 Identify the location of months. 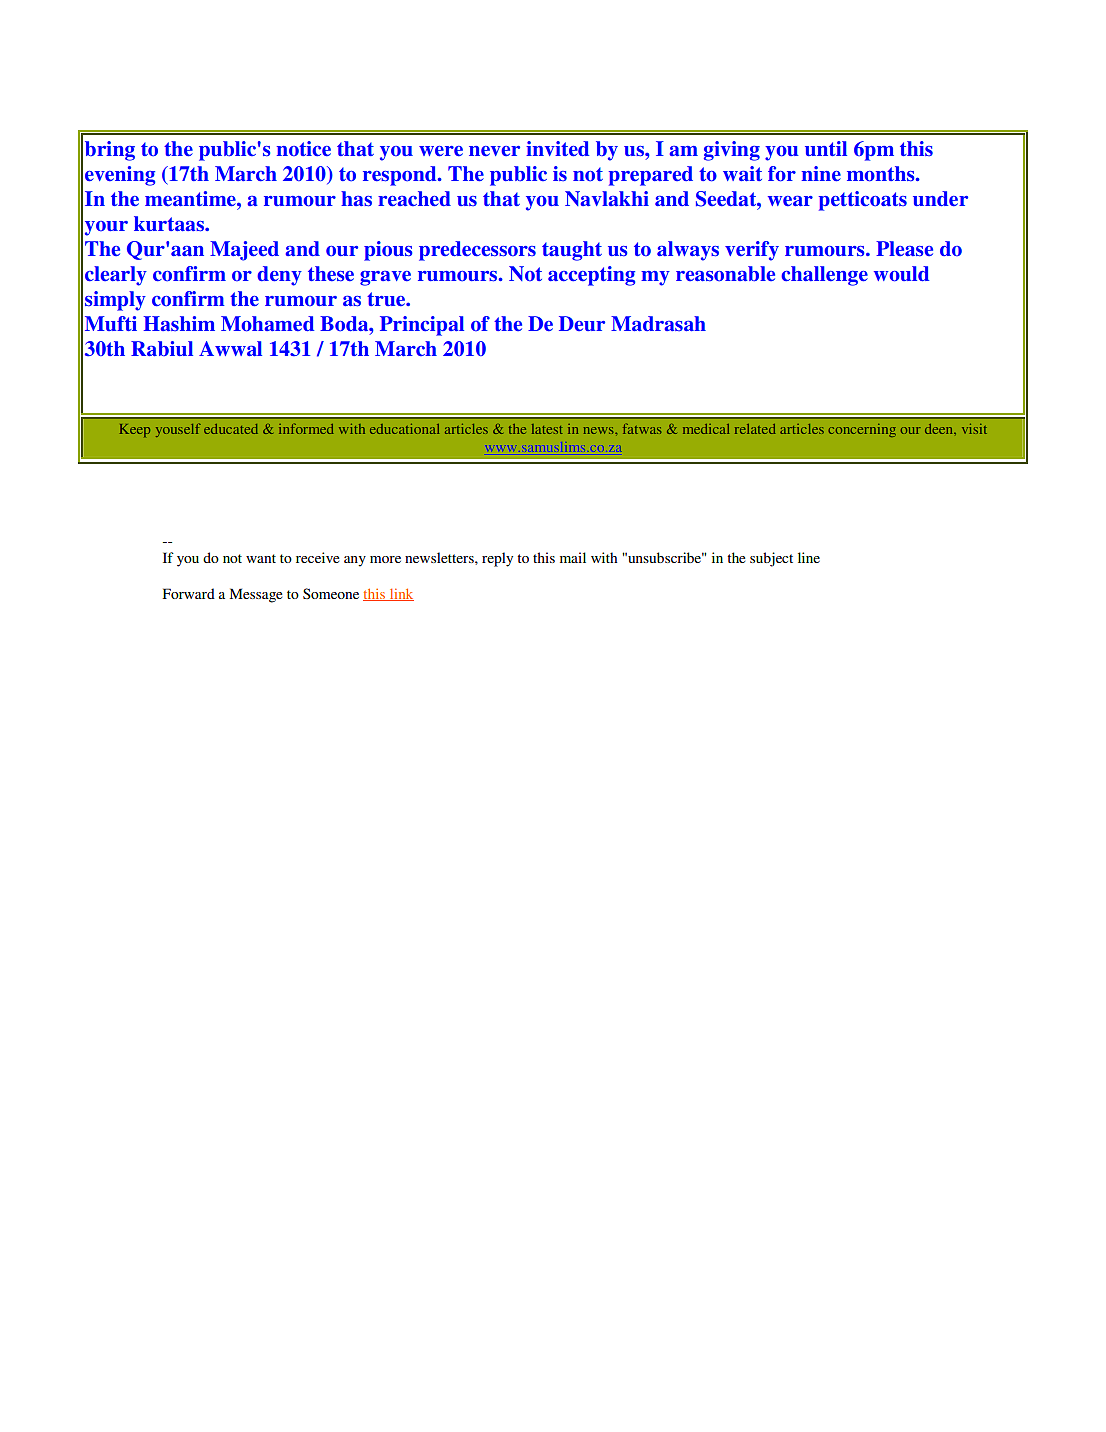
(882, 174).
